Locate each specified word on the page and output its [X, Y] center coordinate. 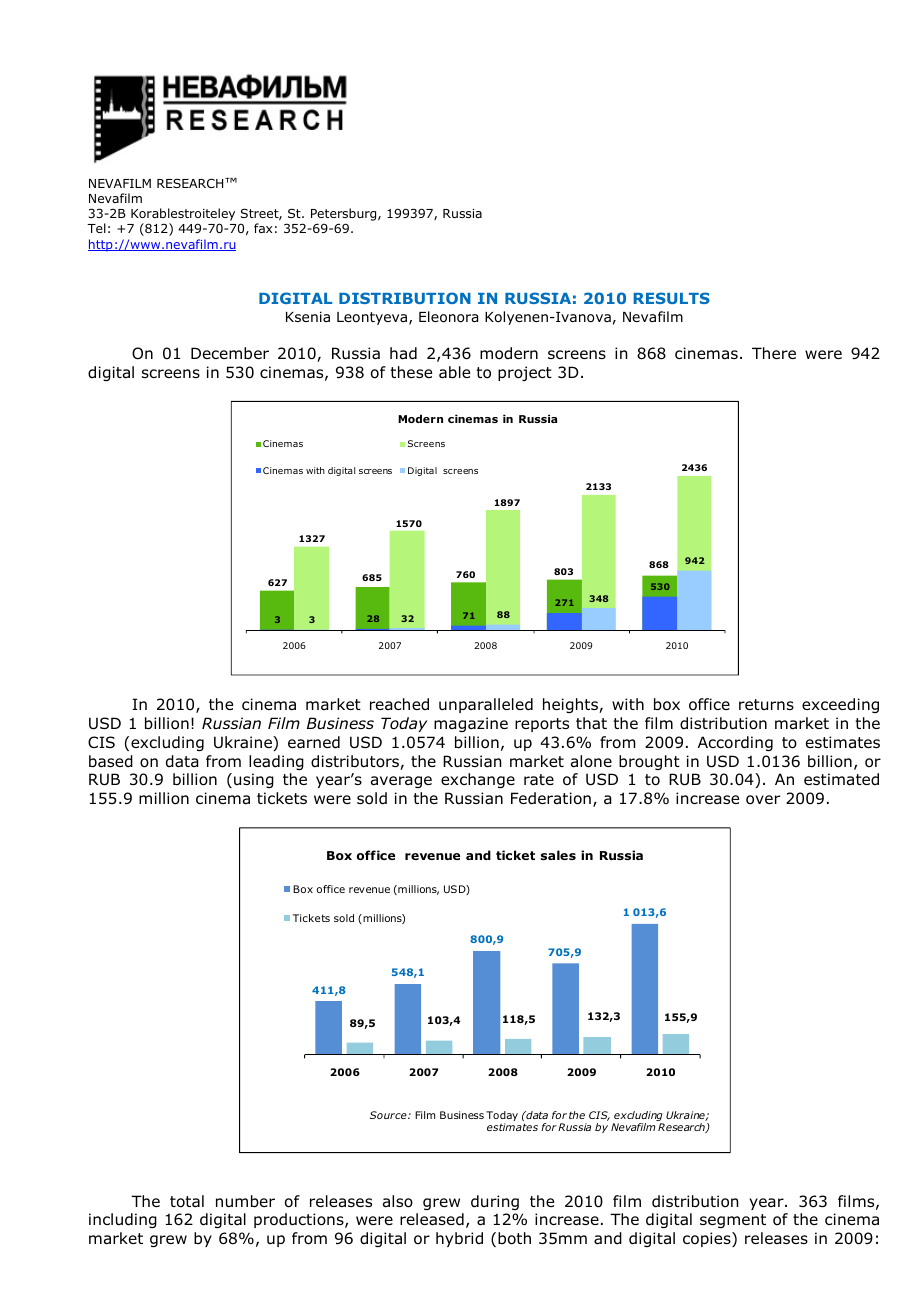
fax [263, 228]
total [187, 1201]
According [735, 743]
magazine [471, 724]
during [495, 1202]
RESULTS [671, 298]
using [254, 780]
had [403, 353]
